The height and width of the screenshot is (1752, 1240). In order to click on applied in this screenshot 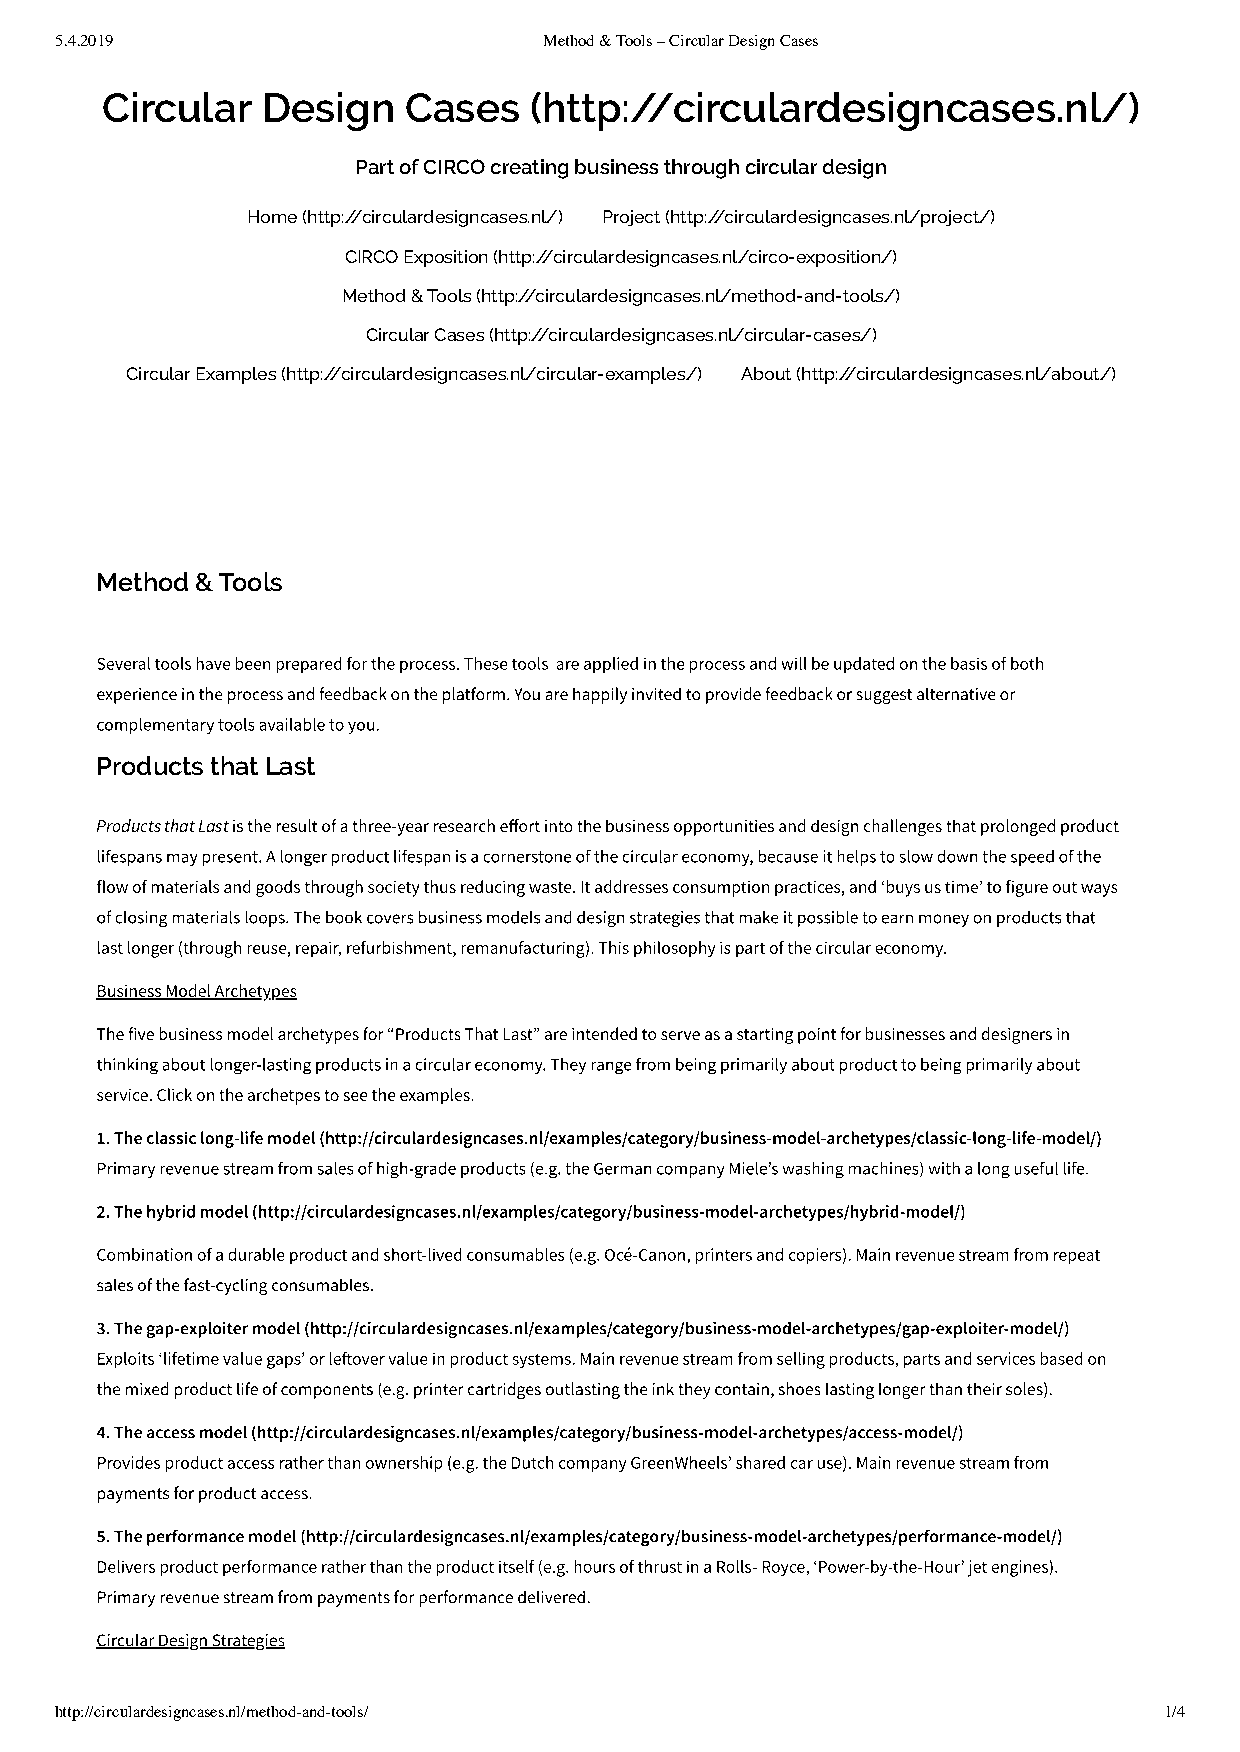, I will do `click(611, 665)`.
